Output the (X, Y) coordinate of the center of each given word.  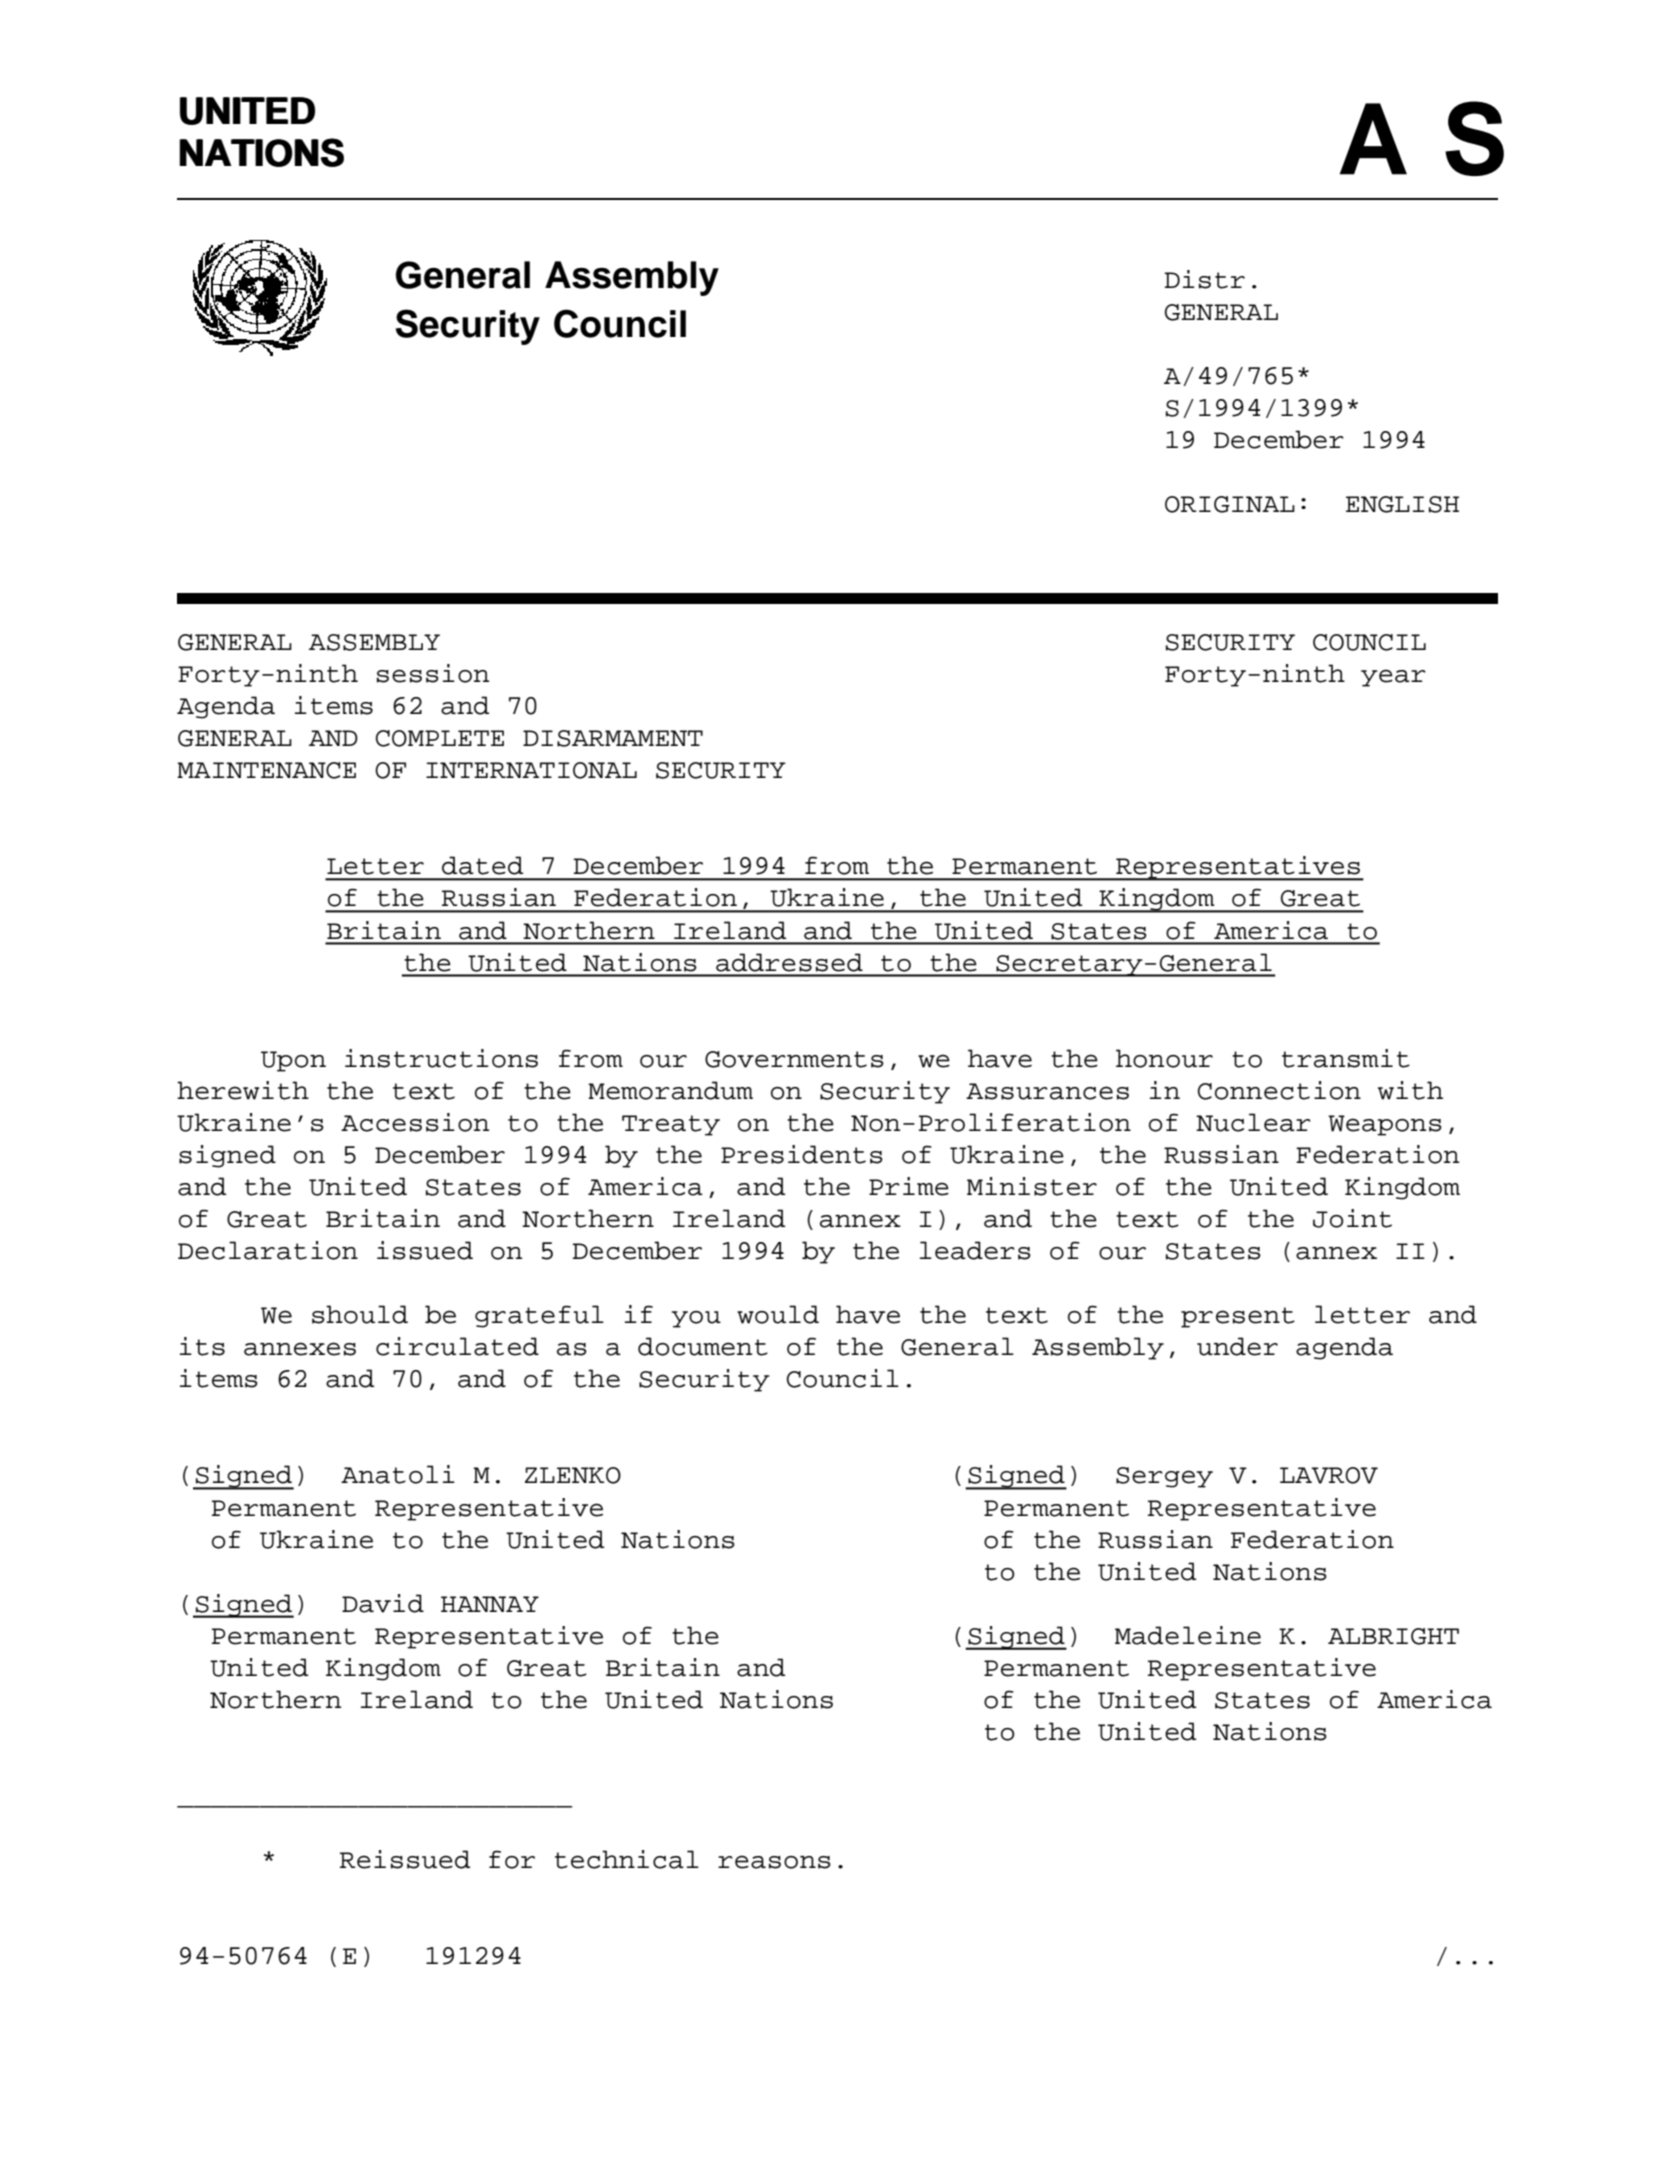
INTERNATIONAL (531, 770)
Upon (293, 1061)
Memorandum (670, 1090)
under (1237, 1346)
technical (627, 1859)
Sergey (1164, 1477)
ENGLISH (1402, 504)
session (433, 673)
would (778, 1314)
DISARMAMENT (613, 738)
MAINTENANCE (266, 770)
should (360, 1314)
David (383, 1603)
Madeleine (1188, 1635)
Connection (1279, 1090)
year (1393, 678)
